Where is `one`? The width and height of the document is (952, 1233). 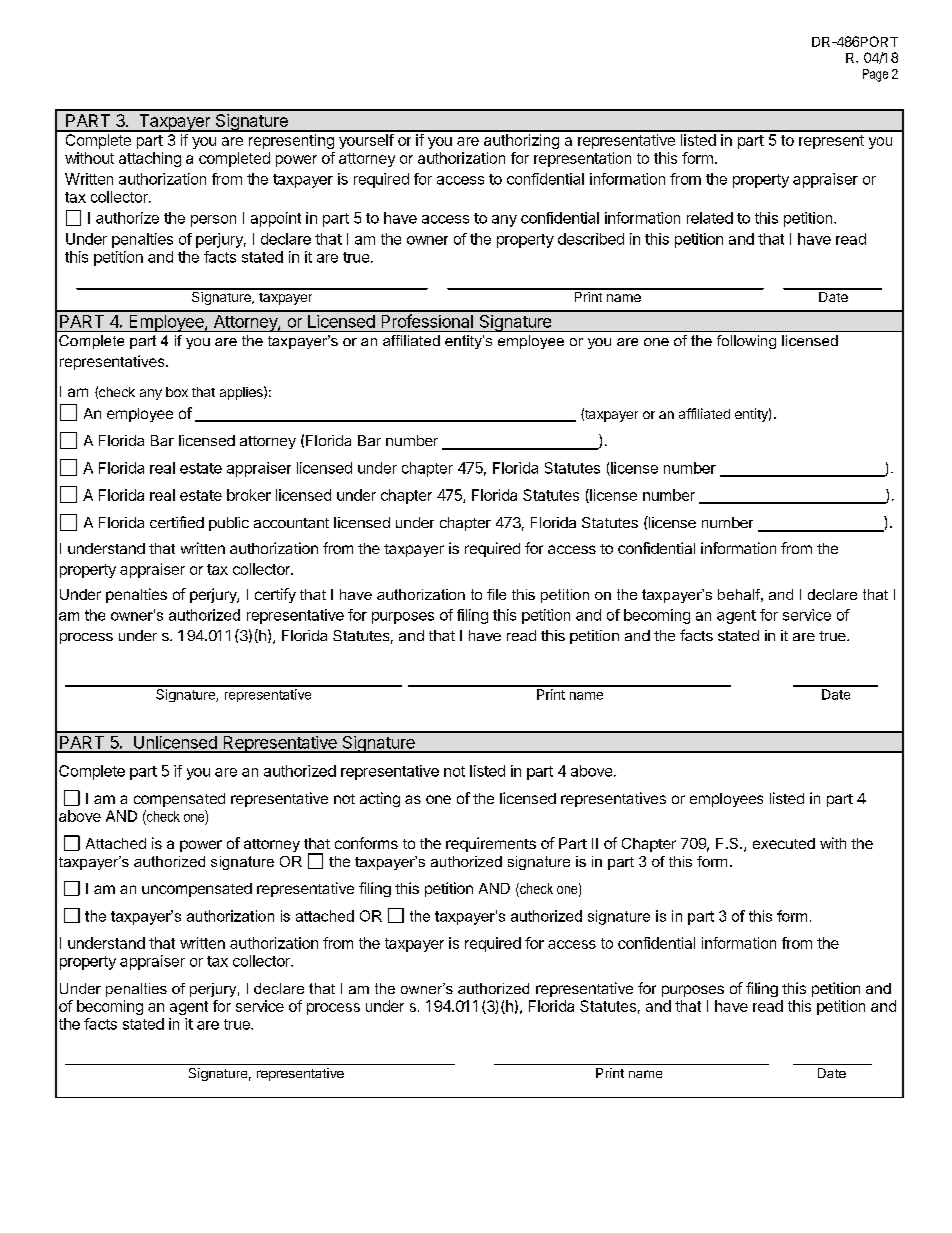 one is located at coordinates (438, 799).
